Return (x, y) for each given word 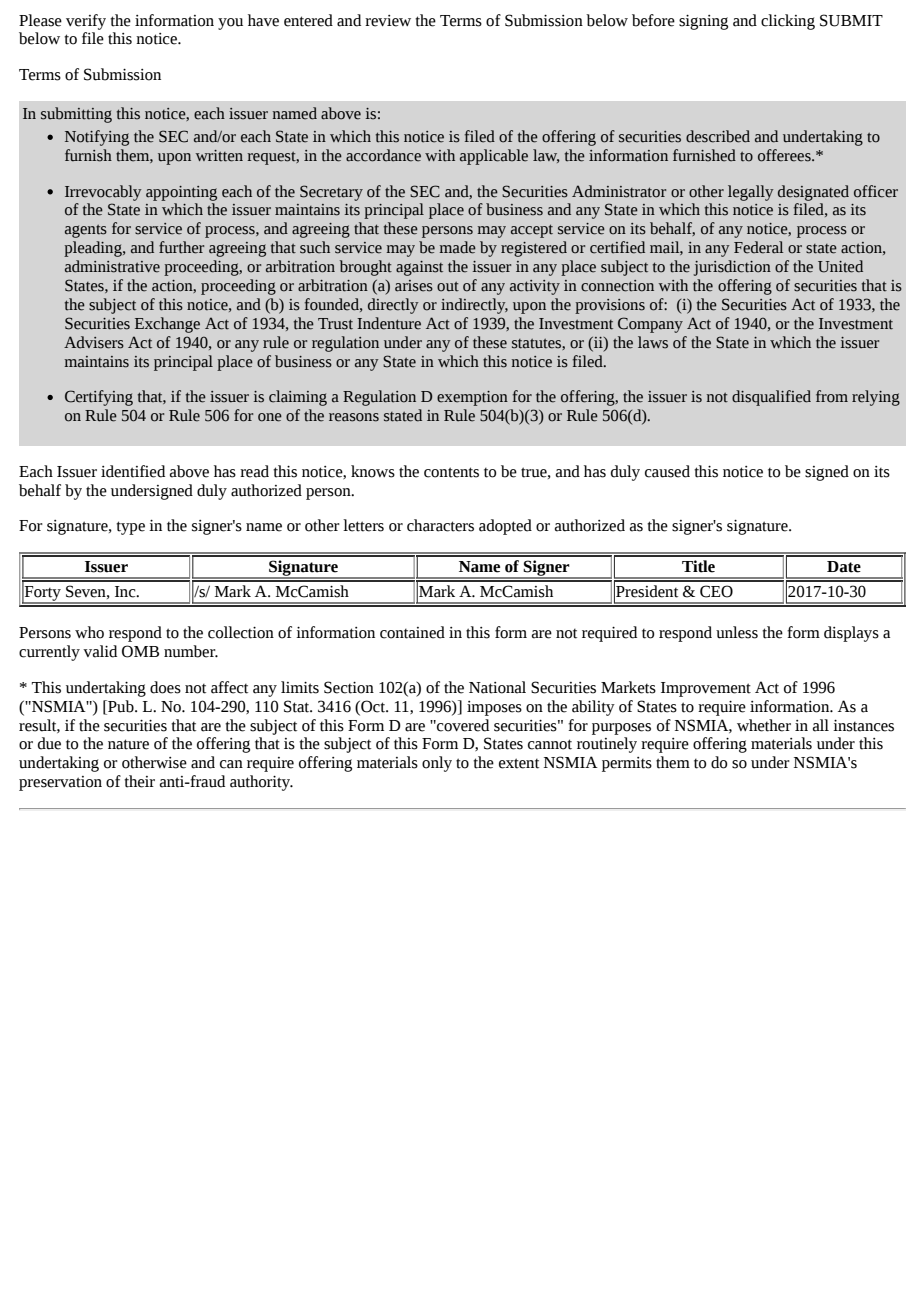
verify (86, 22)
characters (440, 525)
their (139, 781)
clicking (788, 22)
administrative (112, 266)
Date (844, 567)
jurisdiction (732, 268)
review (388, 21)
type (130, 528)
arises (414, 286)
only (437, 764)
